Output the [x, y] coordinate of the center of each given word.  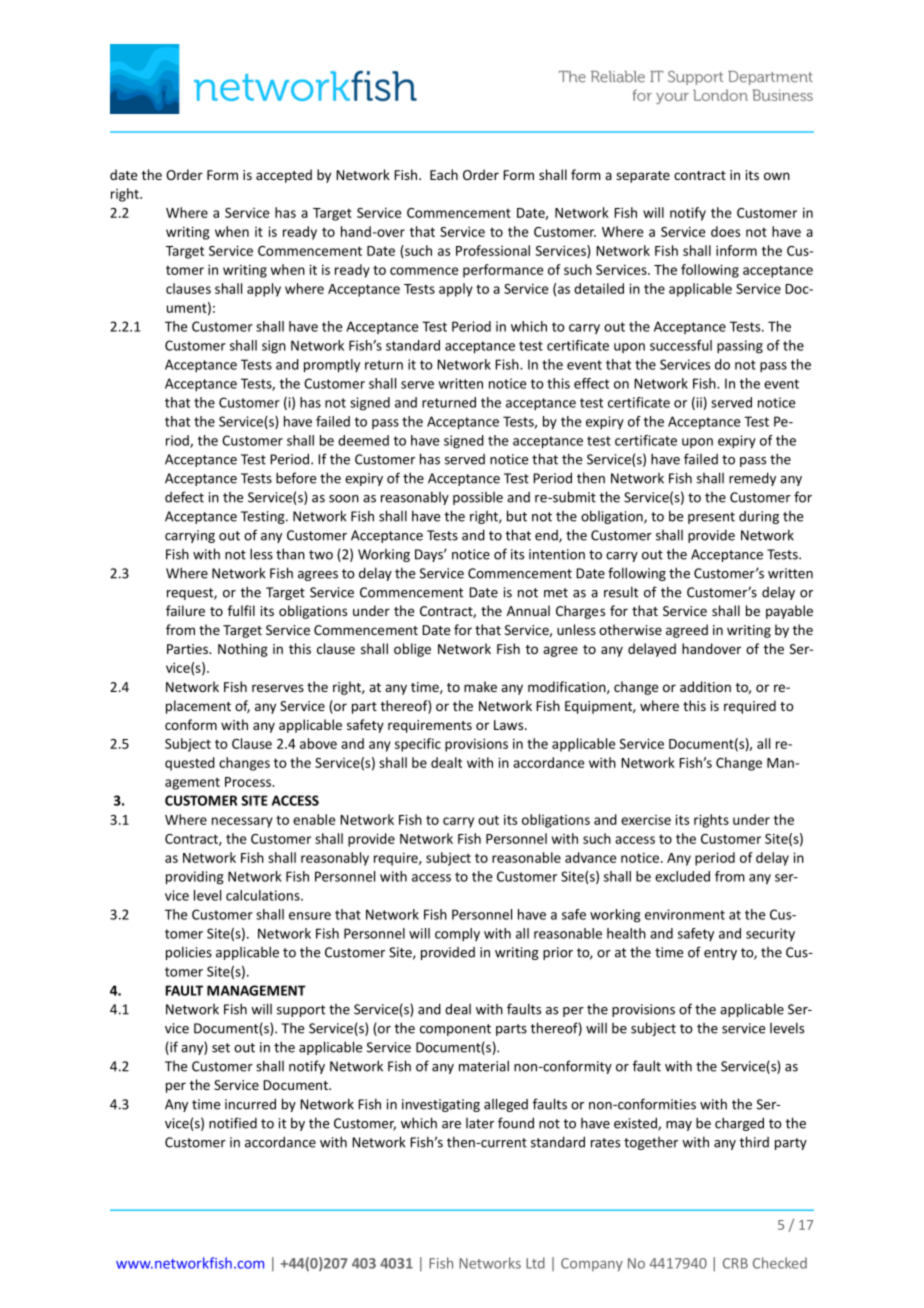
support [301, 1011]
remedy [752, 479]
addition [705, 686]
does [725, 231]
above [318, 743]
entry [720, 954]
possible [478, 498]
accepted [284, 176]
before [296, 478]
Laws [510, 725]
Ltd [535, 1263]
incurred [250, 1104]
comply [457, 935]
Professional [493, 250]
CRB [735, 1263]
